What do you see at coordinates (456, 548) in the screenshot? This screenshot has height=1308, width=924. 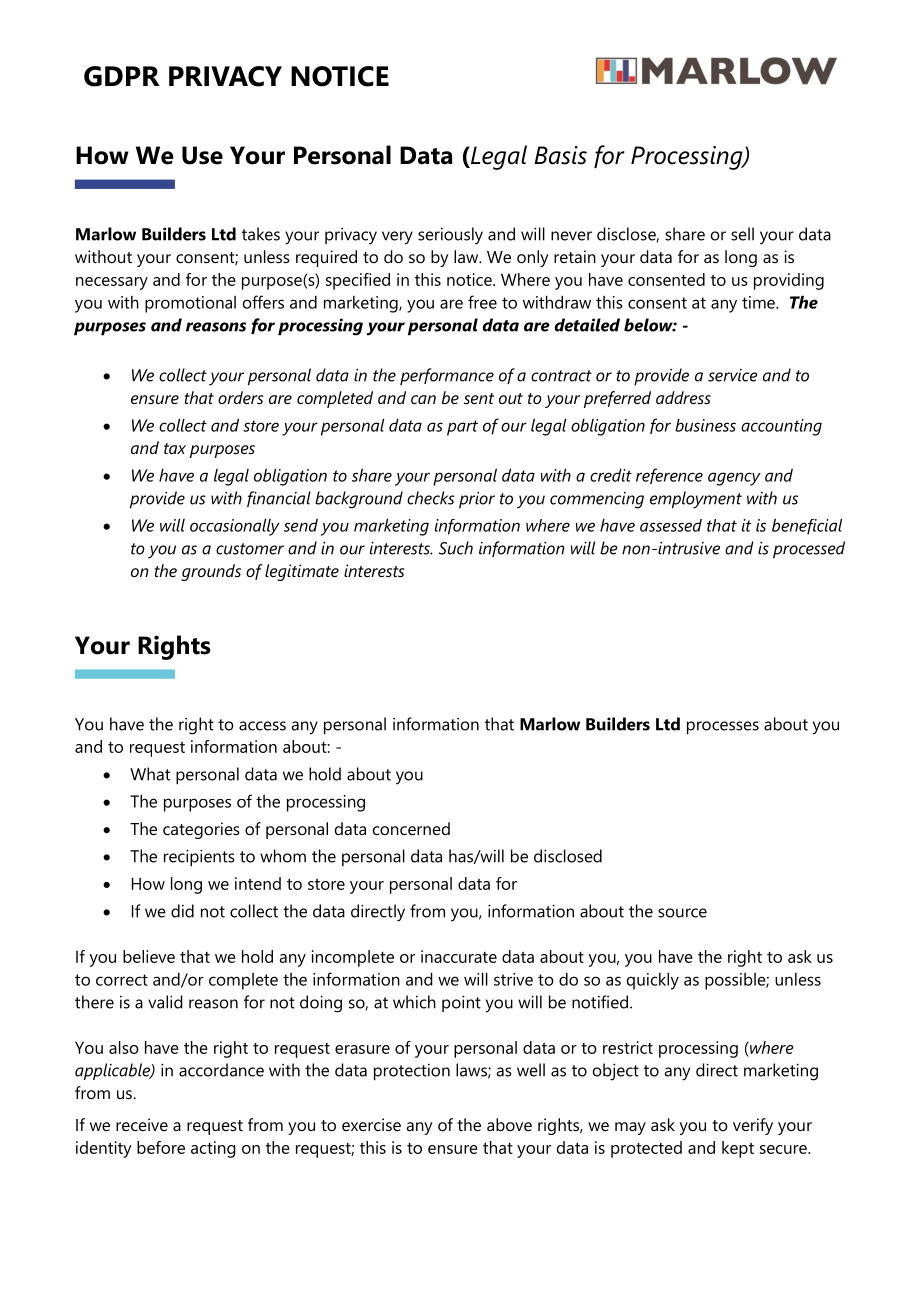 I see `Such` at bounding box center [456, 548].
